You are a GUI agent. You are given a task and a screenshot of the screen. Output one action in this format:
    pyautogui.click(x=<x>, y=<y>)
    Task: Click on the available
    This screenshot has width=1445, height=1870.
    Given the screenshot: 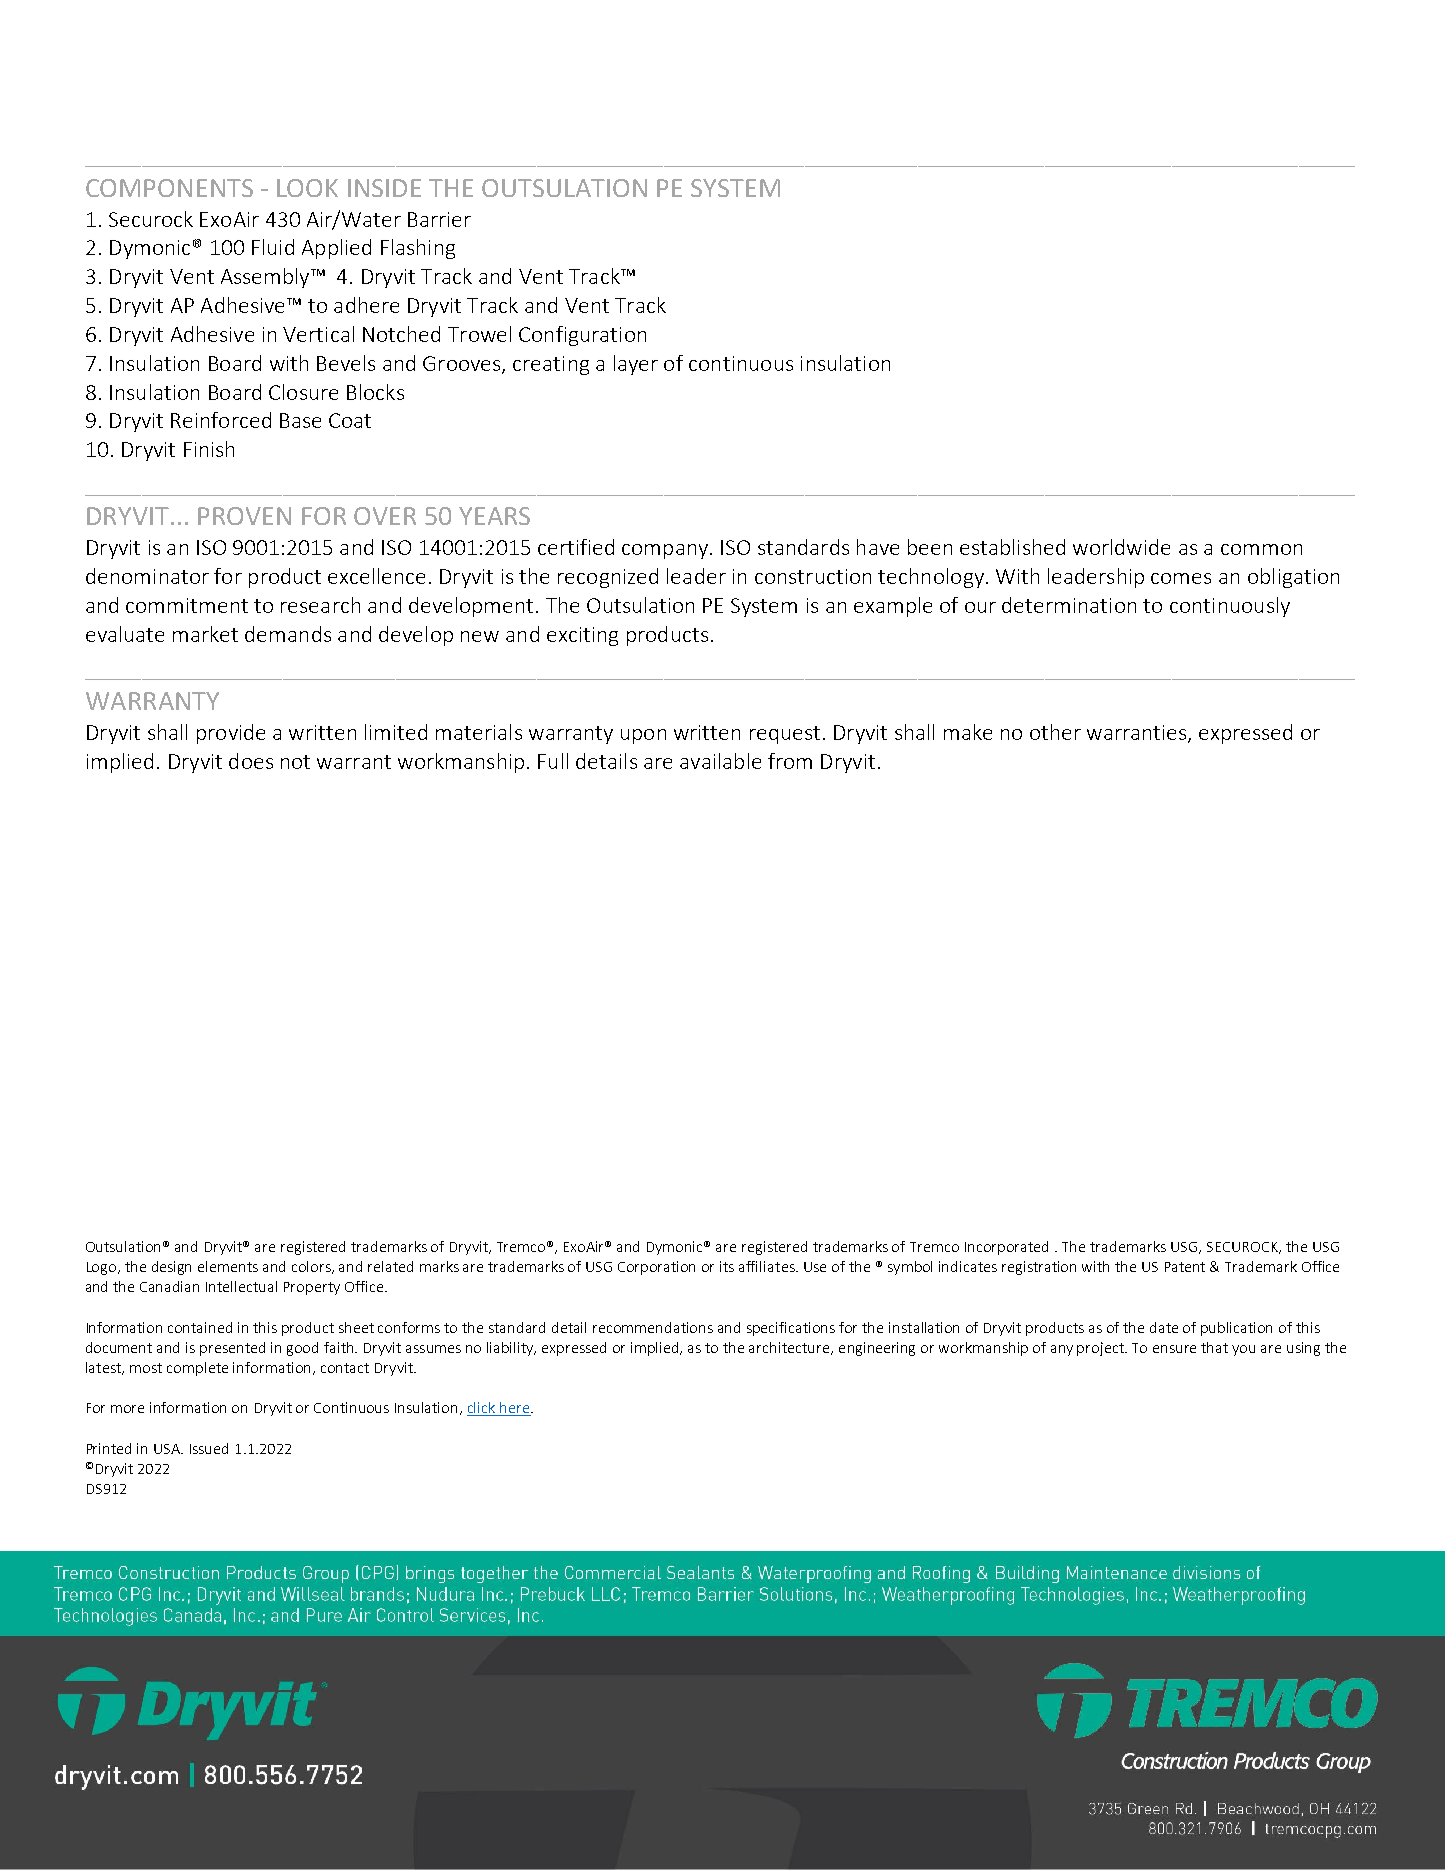 What is the action you would take?
    pyautogui.click(x=720, y=761)
